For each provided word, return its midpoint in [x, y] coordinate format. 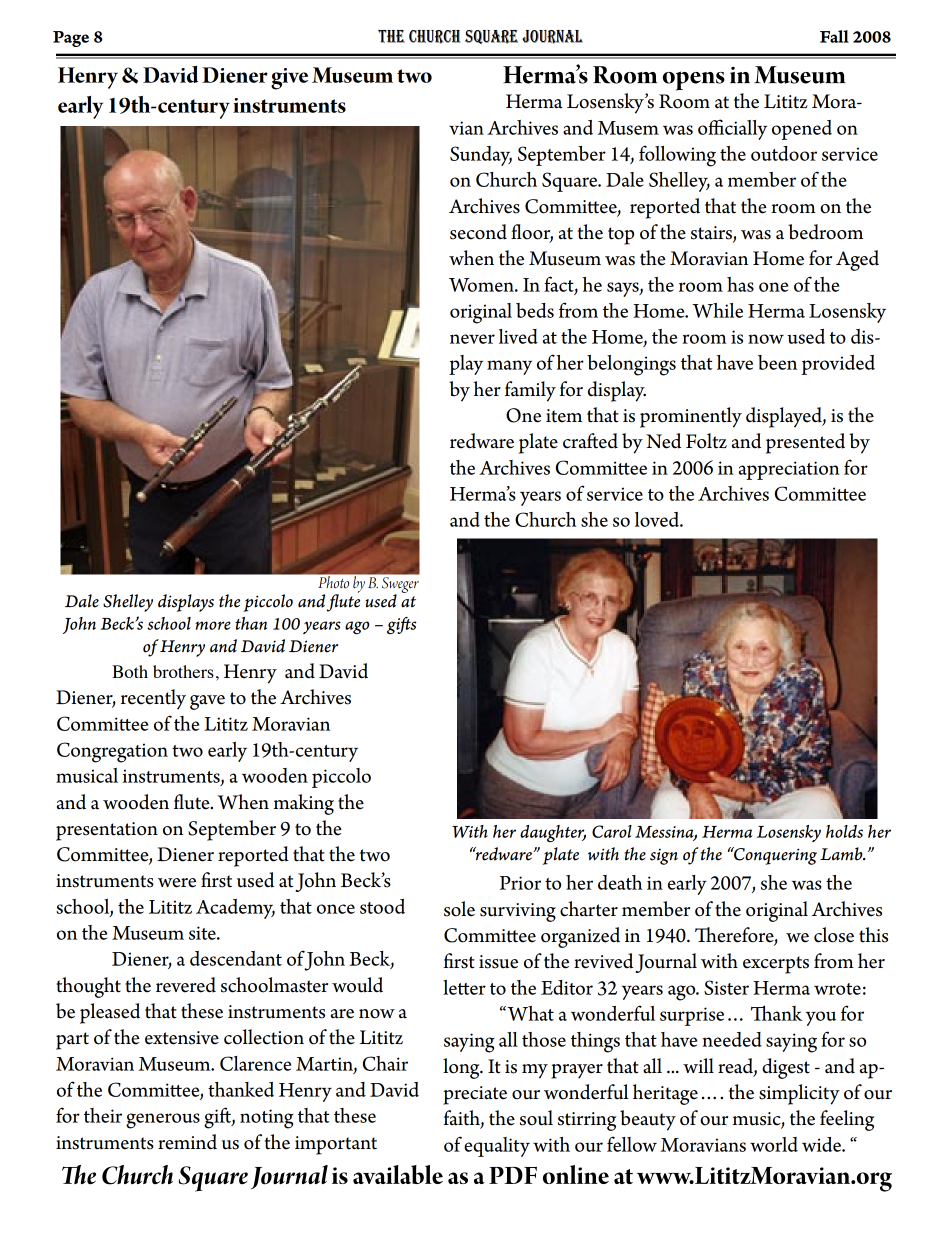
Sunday [481, 156]
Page [71, 39]
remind [187, 1142]
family [530, 391]
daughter [553, 834]
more [213, 625]
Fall [834, 36]
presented [805, 443]
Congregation [112, 752]
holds [844, 831]
